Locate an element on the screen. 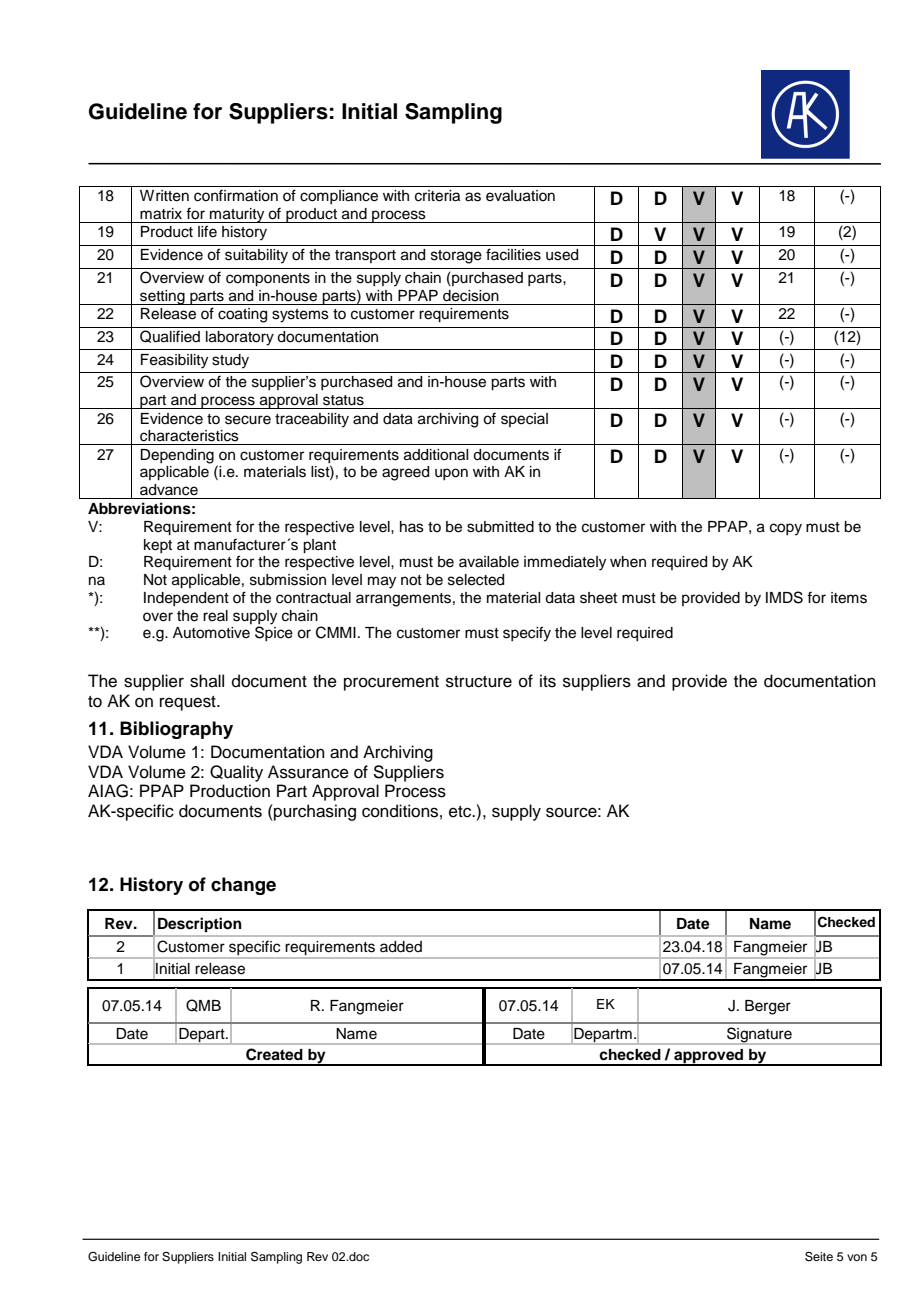  copy is located at coordinates (786, 529).
